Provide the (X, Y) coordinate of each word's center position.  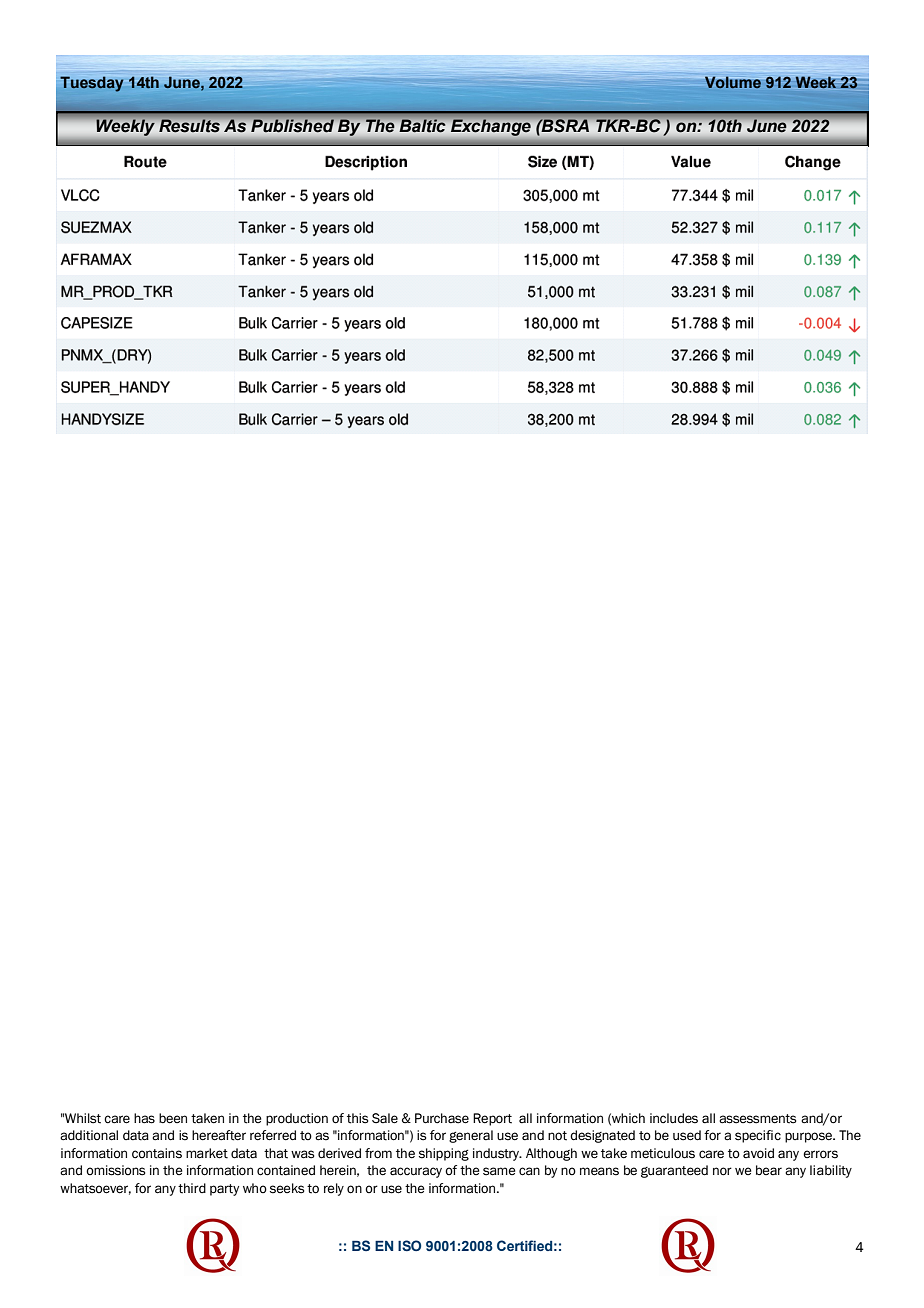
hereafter (219, 1135)
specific (758, 1136)
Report (492, 1119)
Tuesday (91, 84)
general (471, 1136)
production (297, 1119)
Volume (733, 82)
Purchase (442, 1118)
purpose (809, 1137)
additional (89, 1135)
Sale (385, 1118)
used (687, 1135)
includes (674, 1118)
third (192, 1188)
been (173, 1118)
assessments (757, 1119)
